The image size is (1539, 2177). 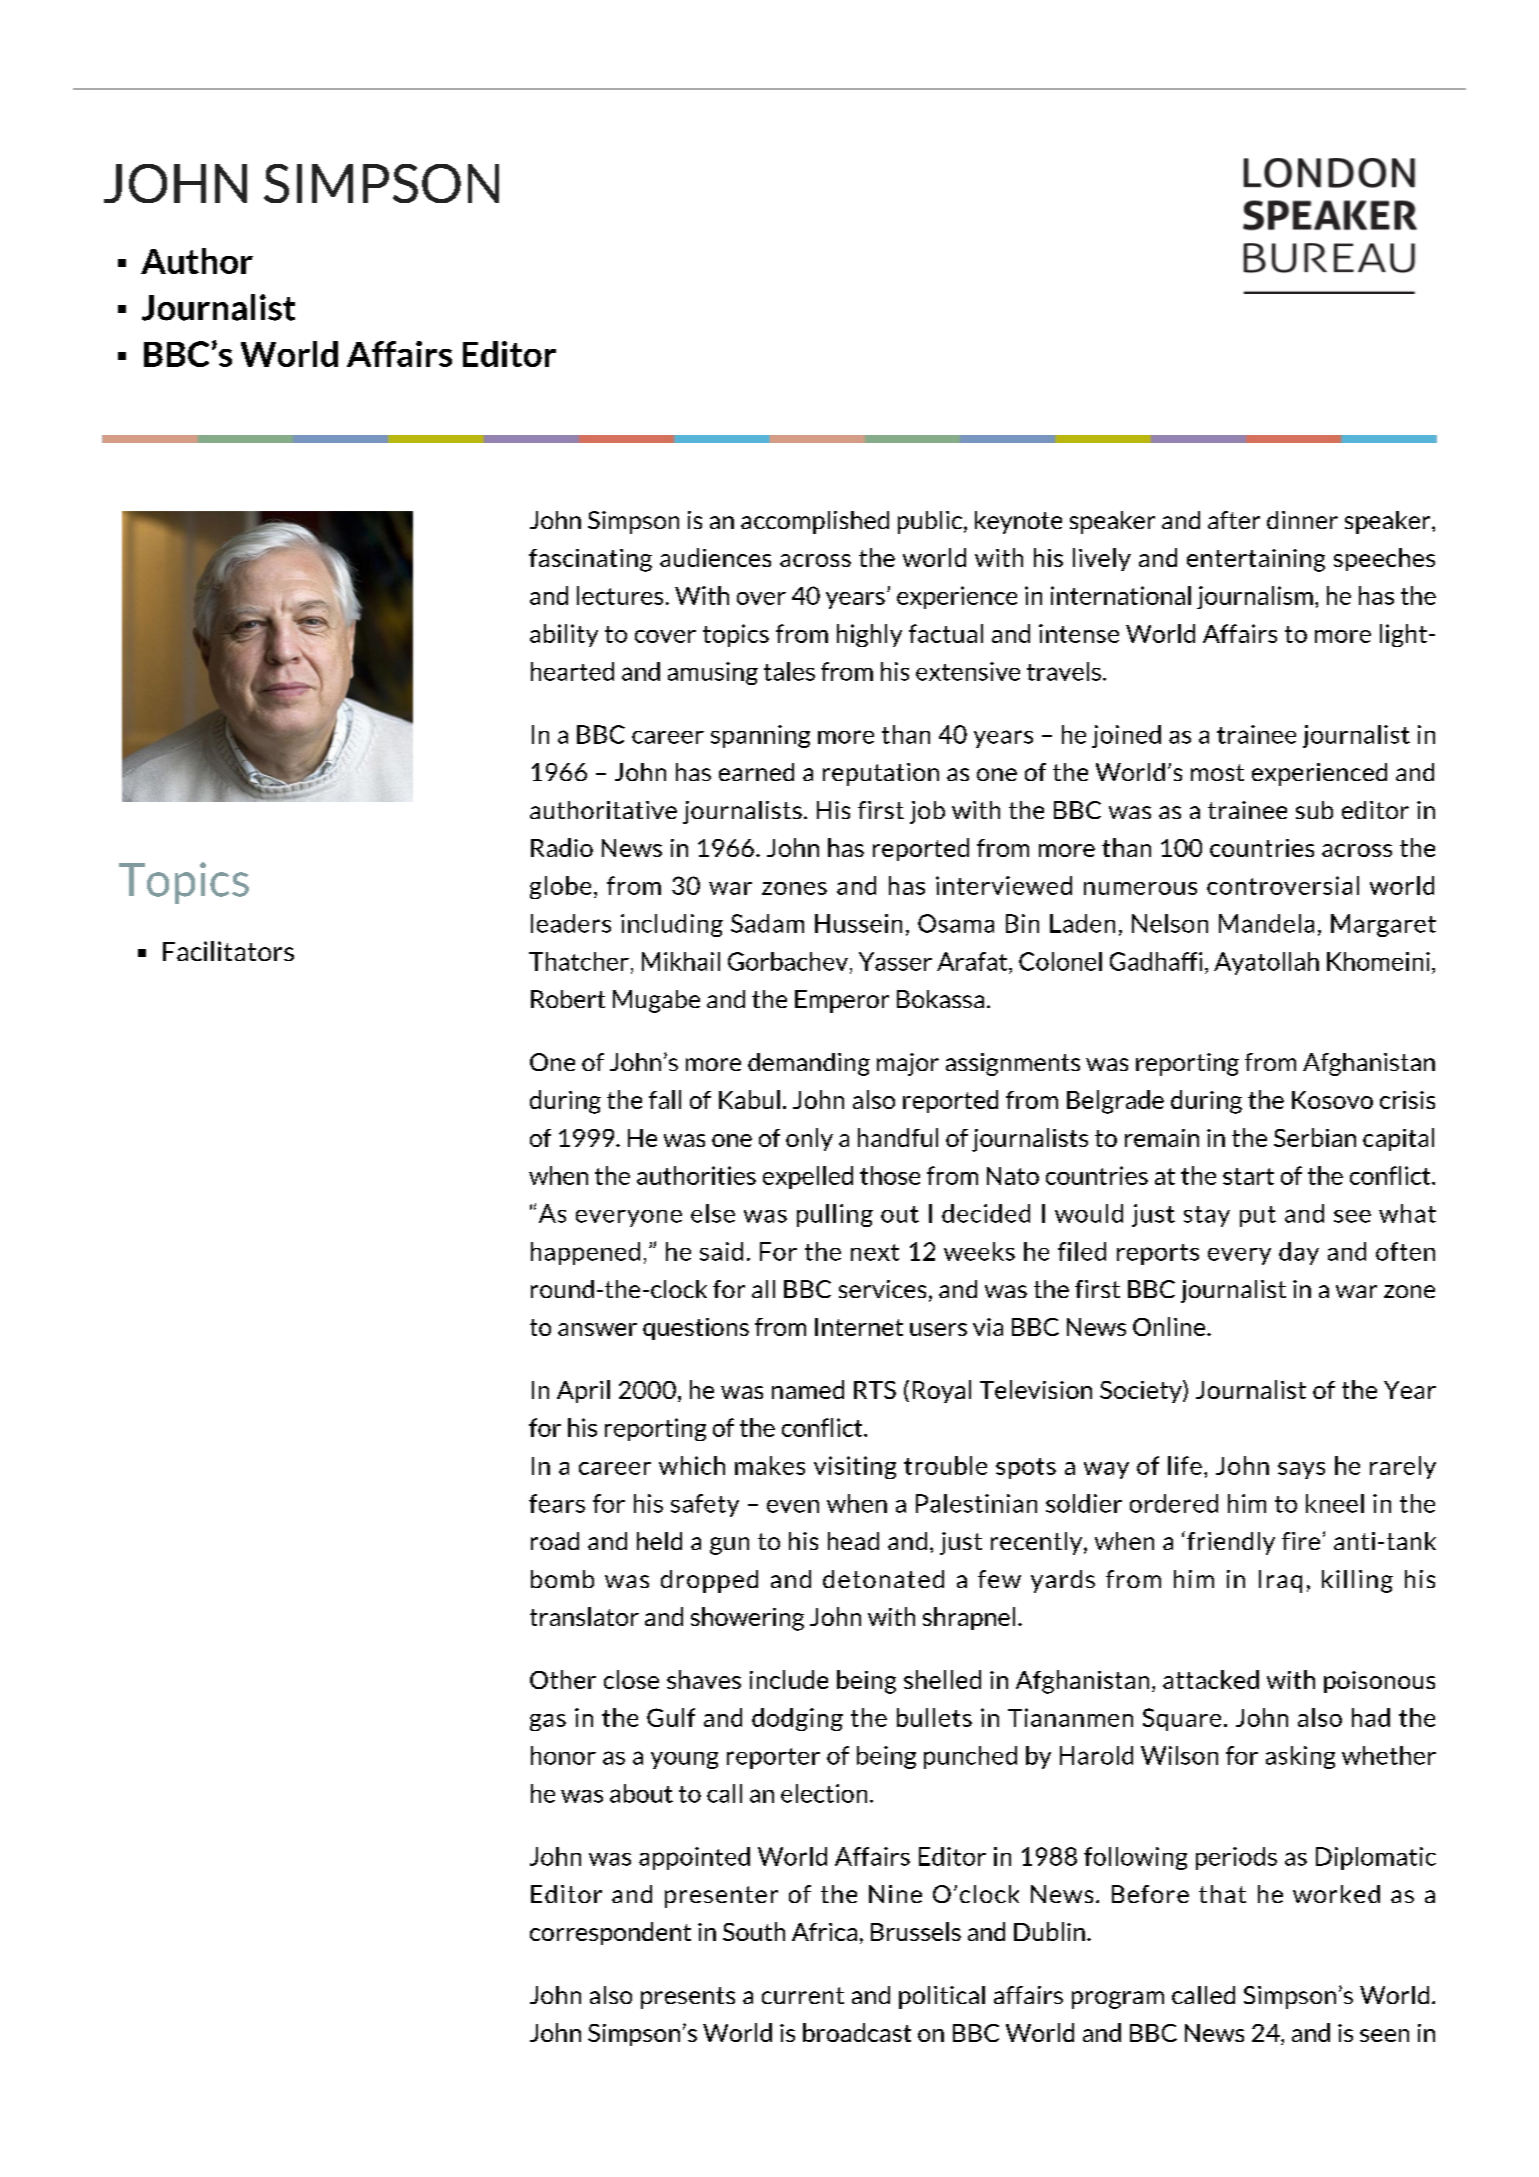 What do you see at coordinates (563, 1679) in the screenshot?
I see `Other` at bounding box center [563, 1679].
